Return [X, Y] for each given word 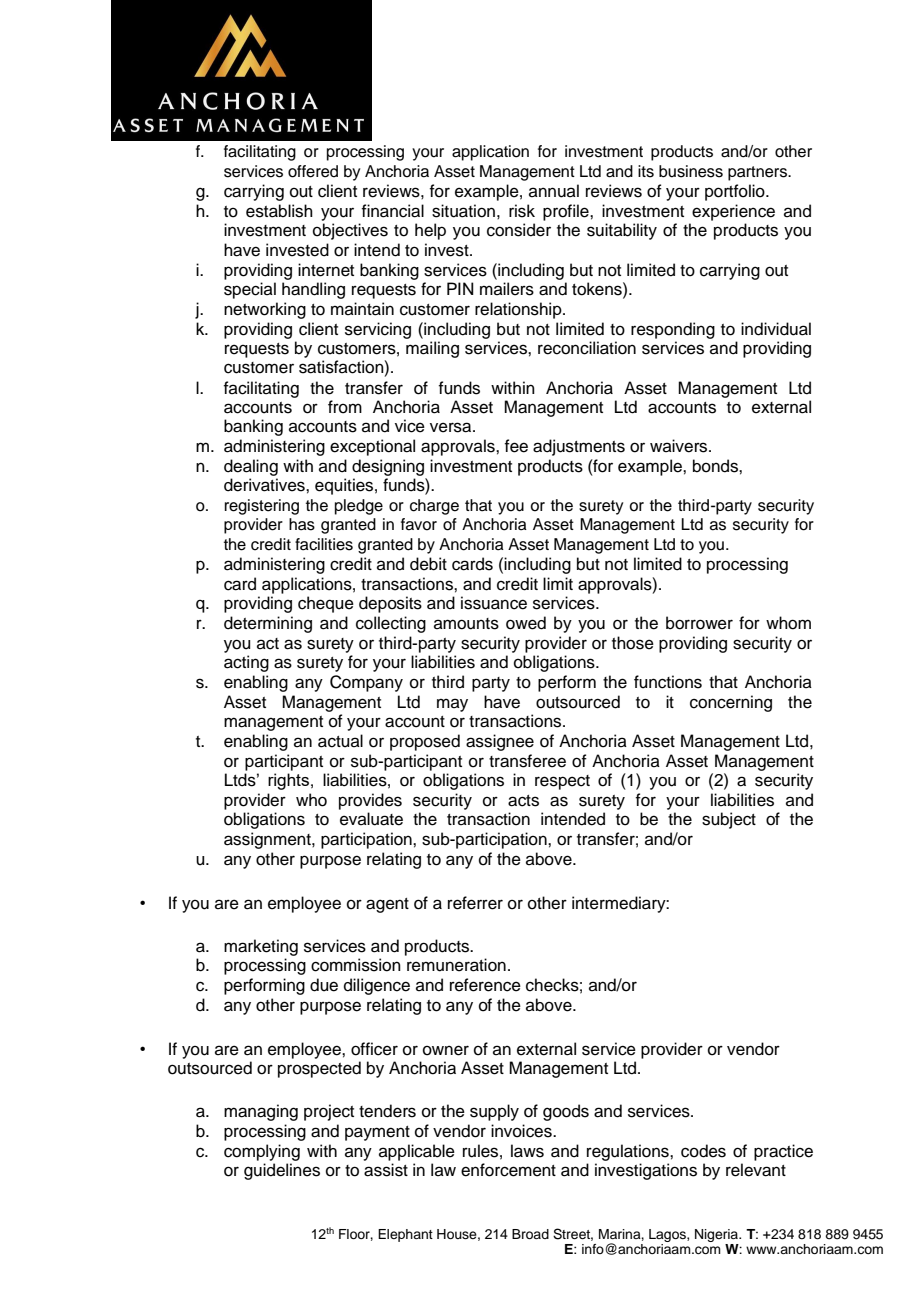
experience [733, 212]
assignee [500, 742]
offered [313, 171]
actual [340, 741]
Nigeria [717, 1235]
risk [522, 211]
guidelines [282, 1171]
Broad [530, 1234]
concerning [731, 703]
